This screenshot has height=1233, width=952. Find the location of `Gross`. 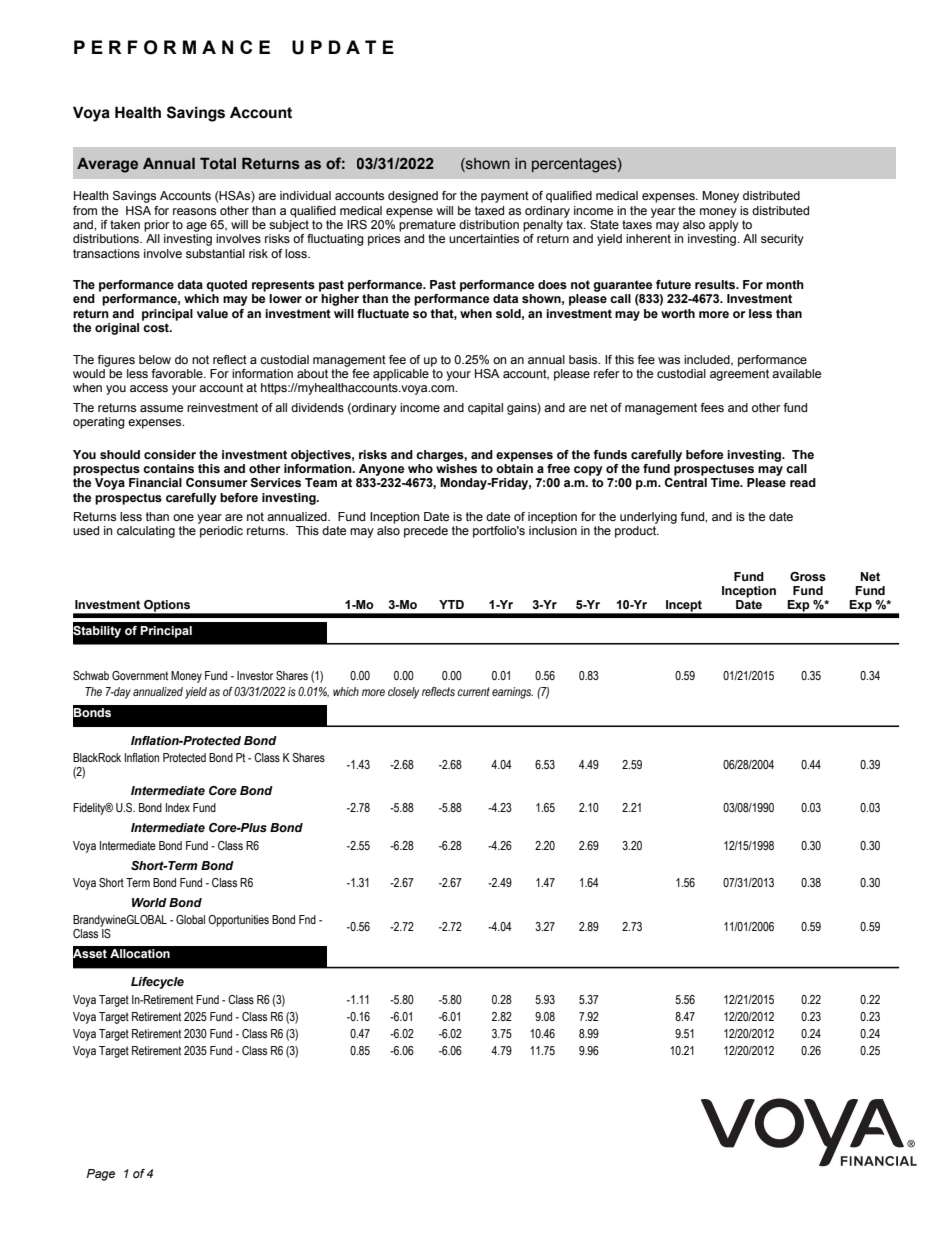

Gross is located at coordinates (808, 576).
